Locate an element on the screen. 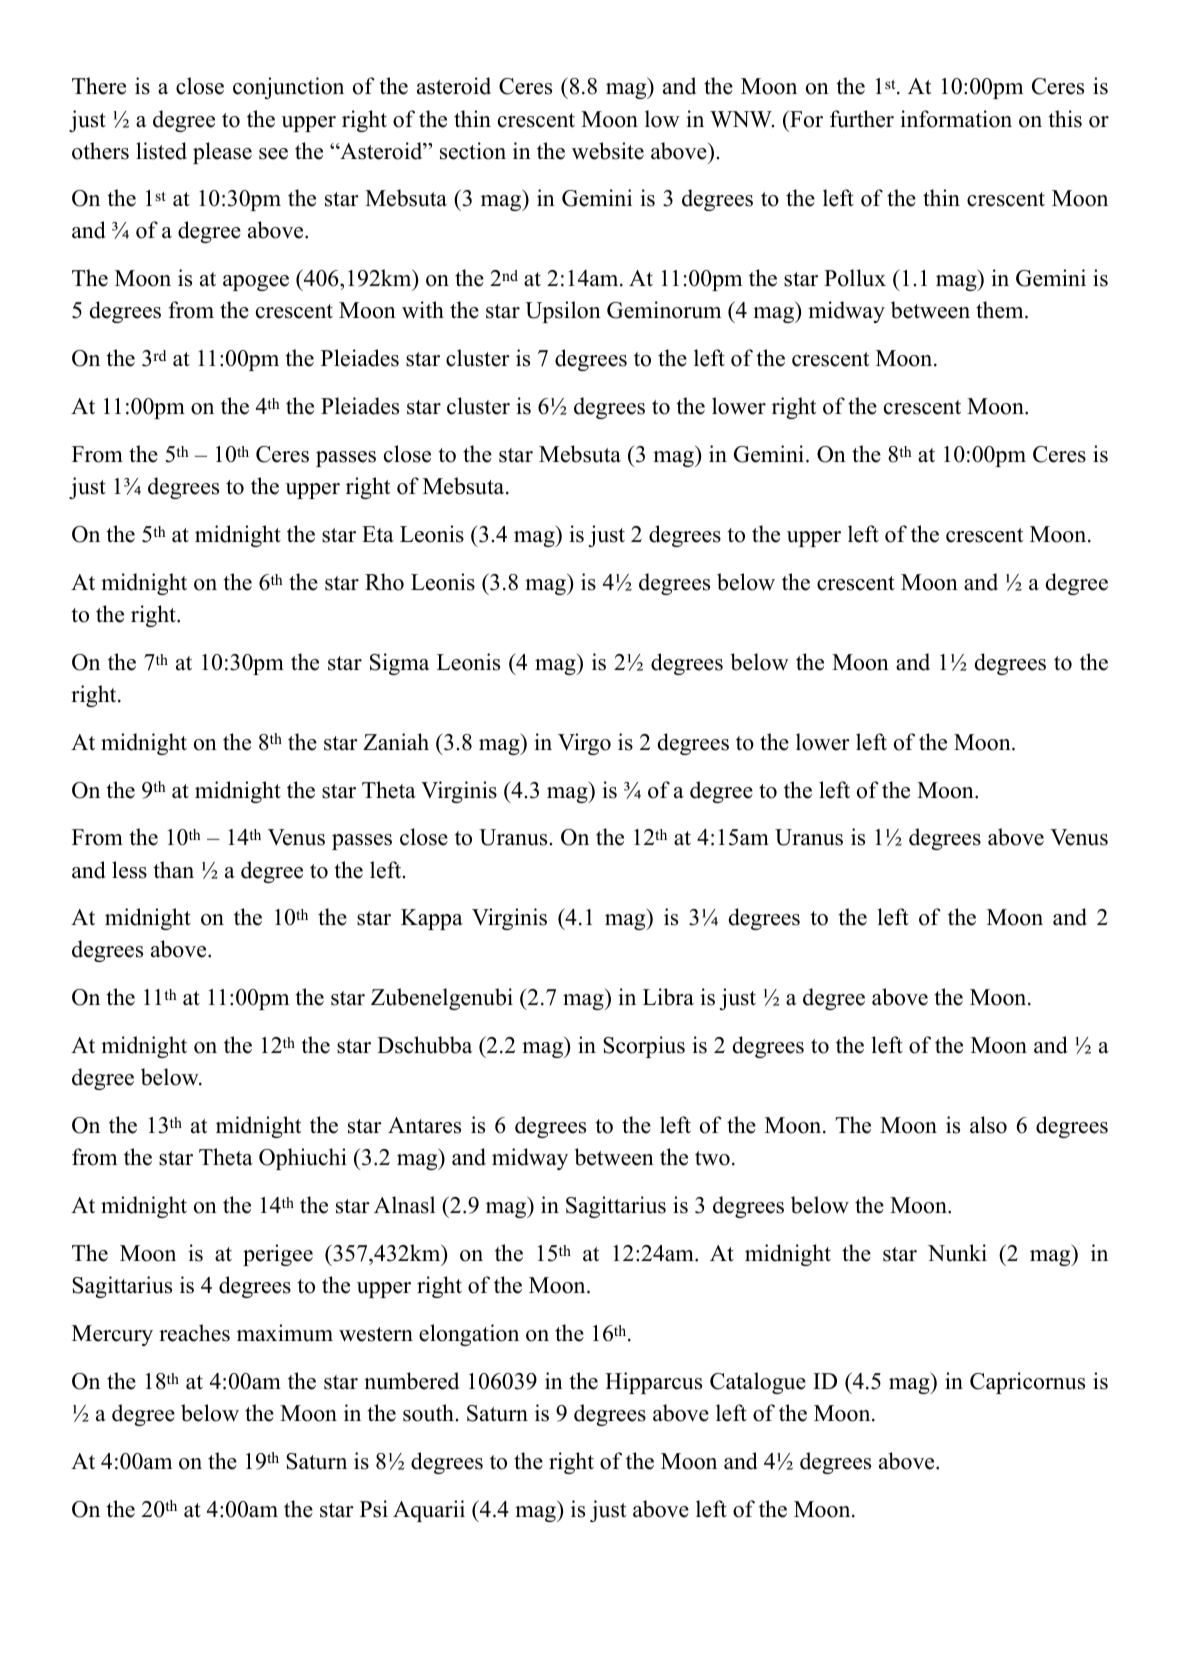 The width and height of the screenshot is (1180, 1670). information is located at coordinates (956, 119).
